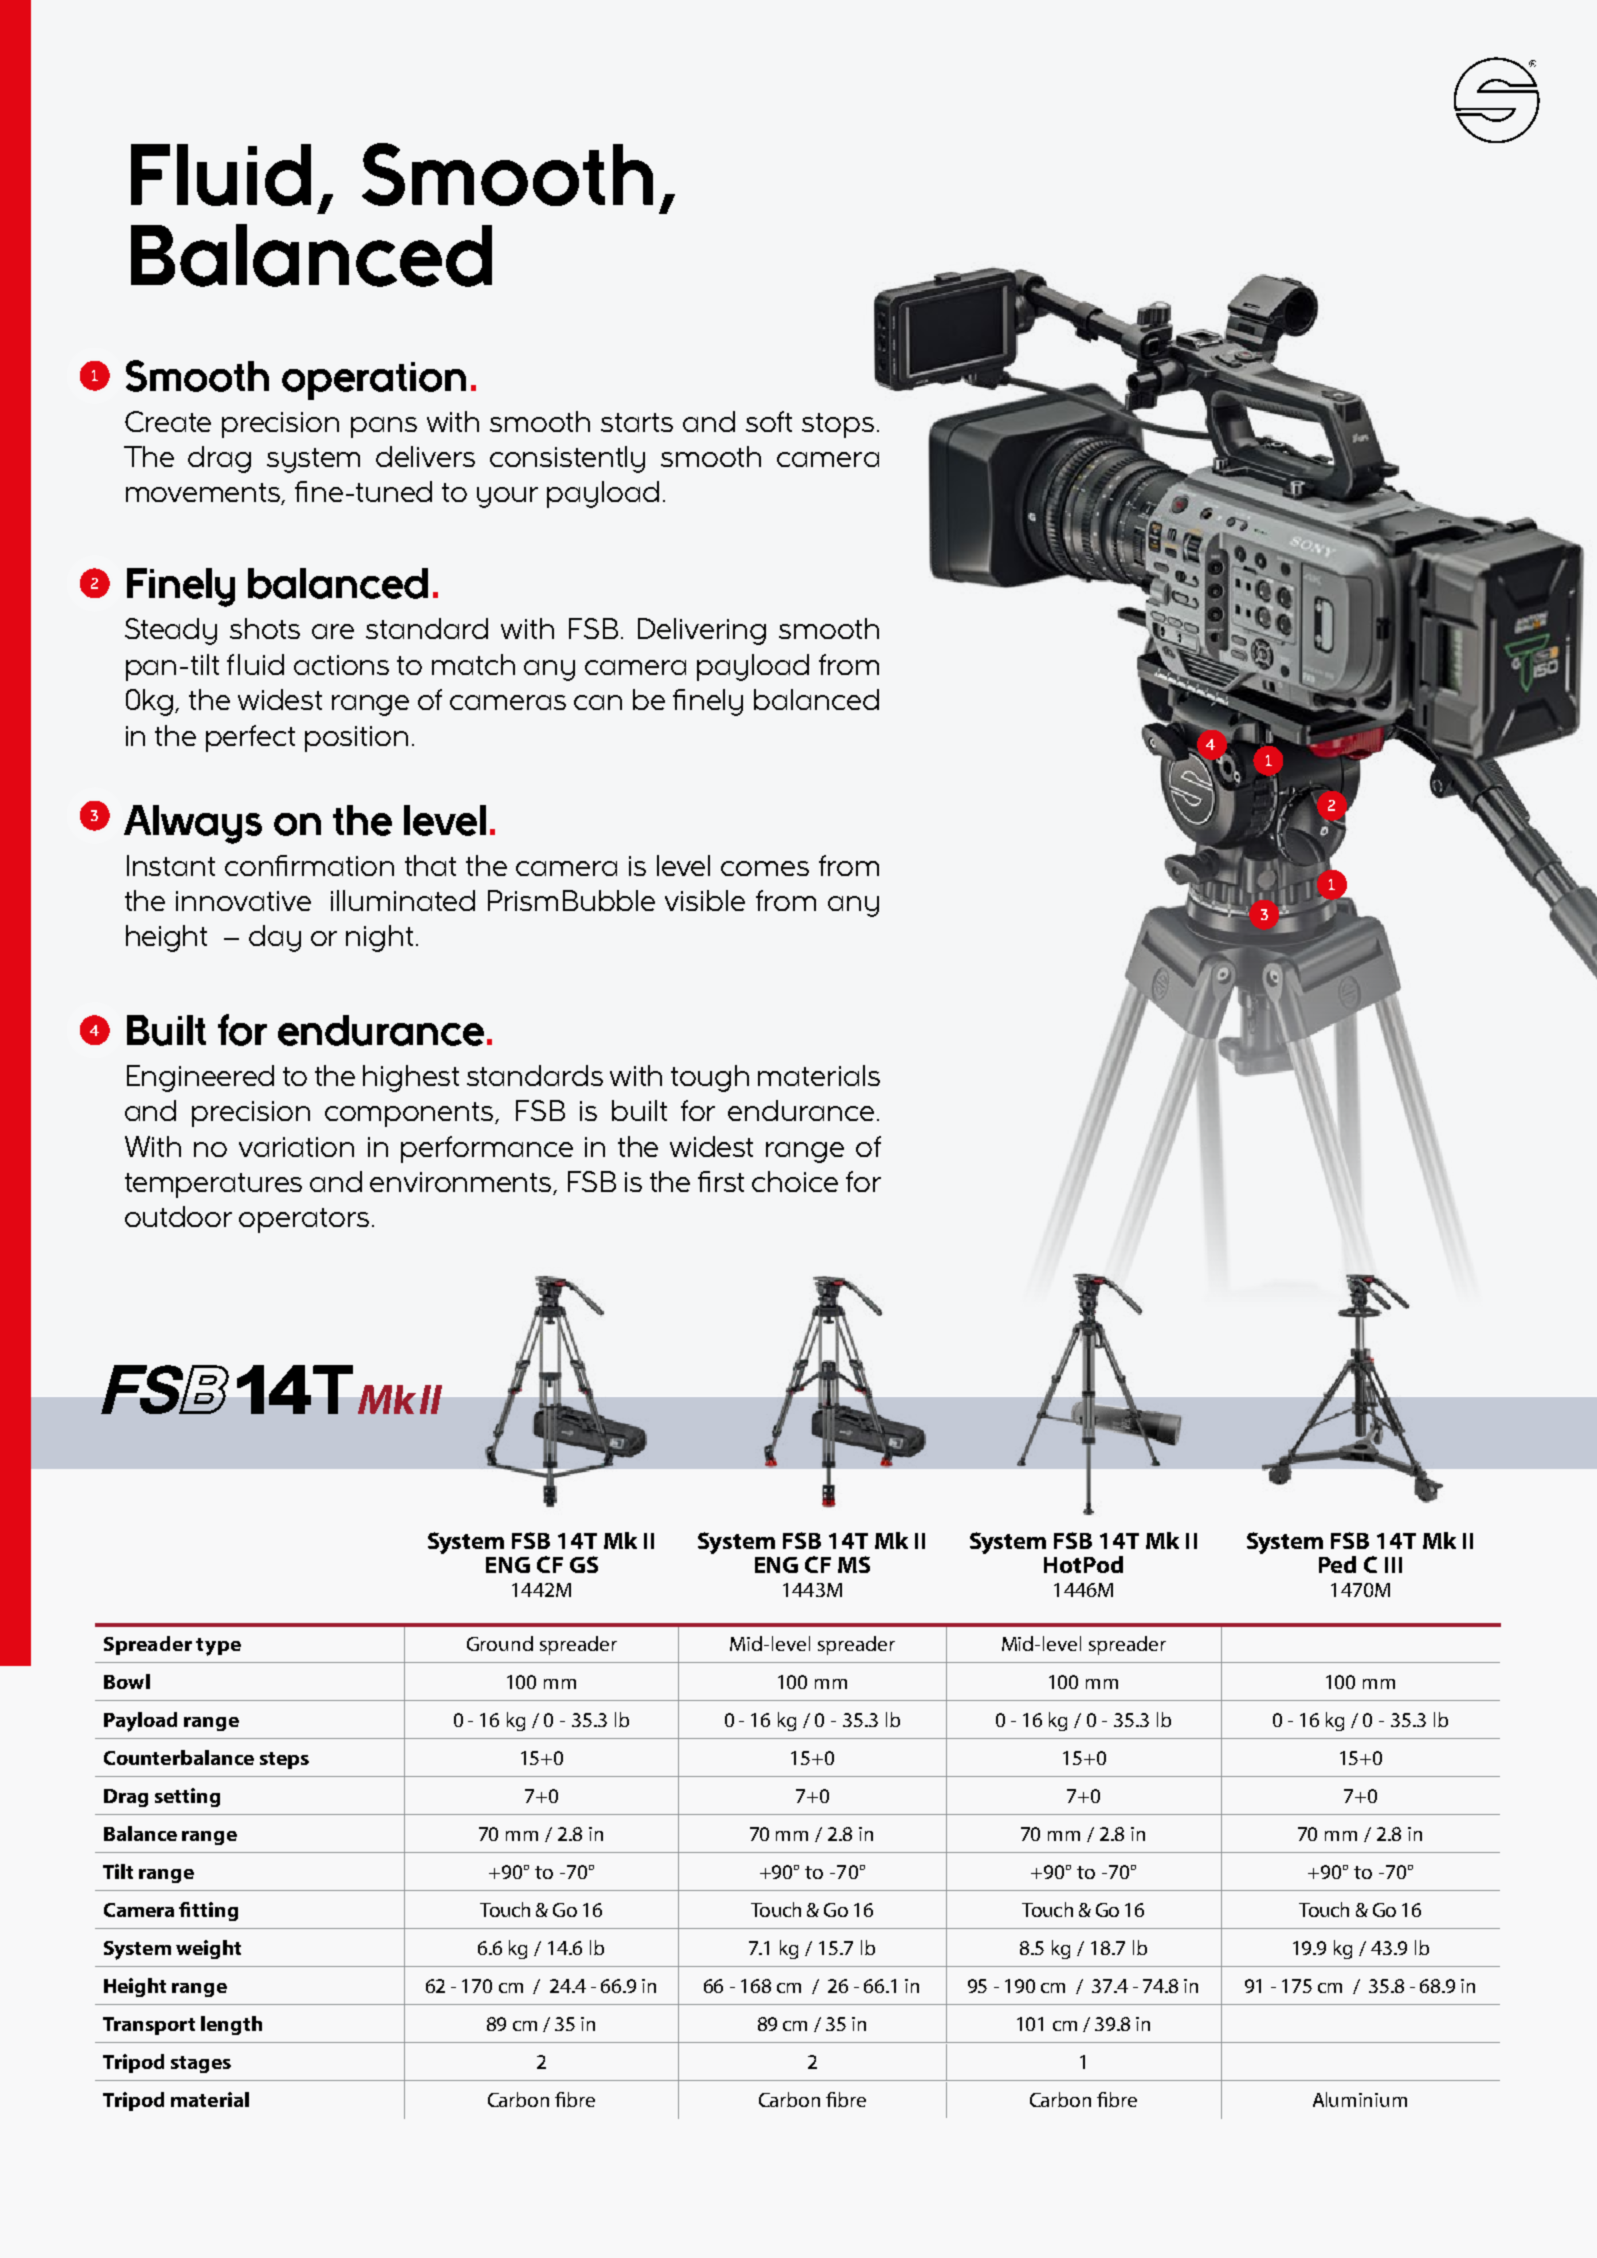 This screenshot has width=1597, height=2258. I want to click on soft, so click(769, 421).
